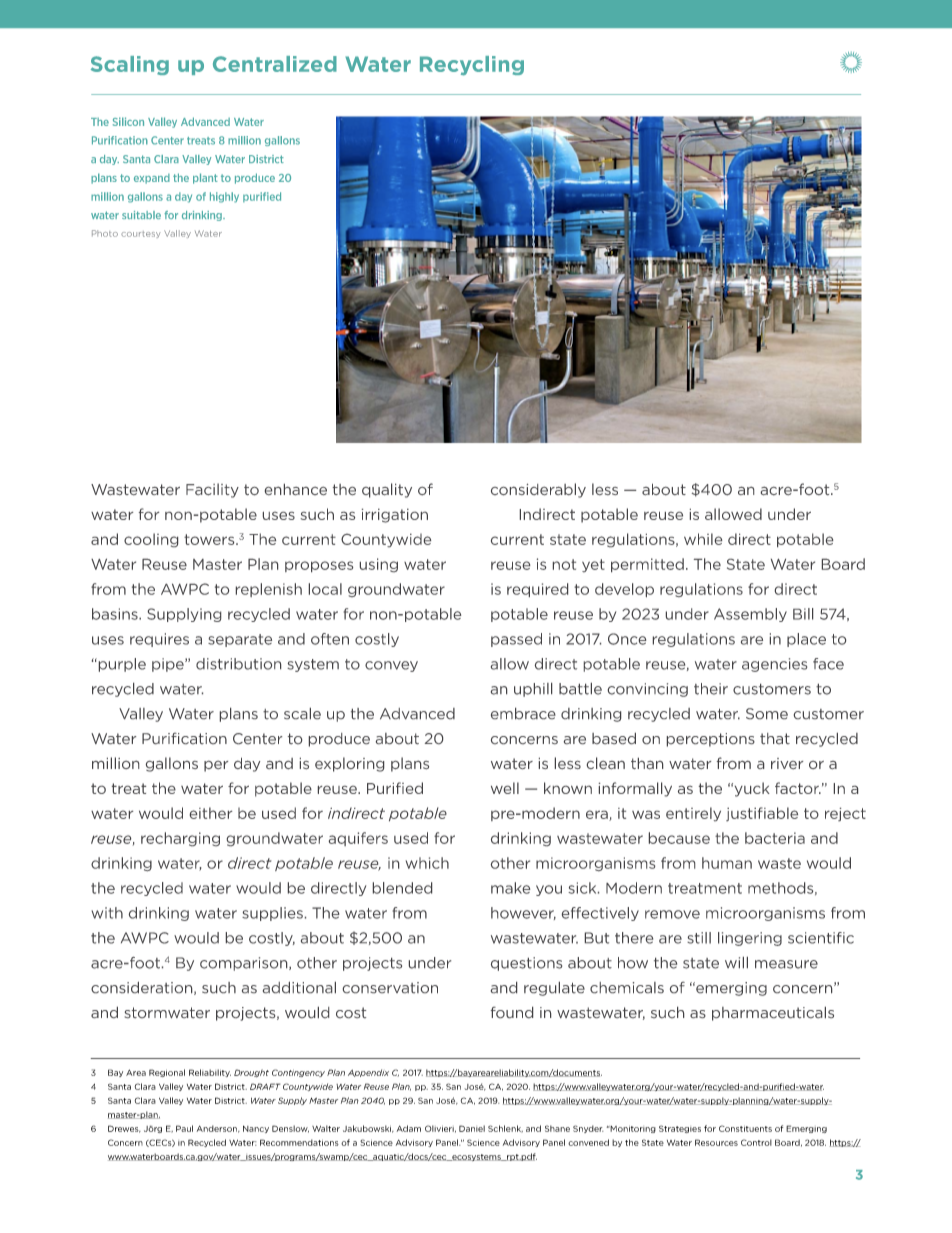 Image resolution: width=952 pixels, height=1233 pixels. What do you see at coordinates (537, 590) in the screenshot?
I see `required` at bounding box center [537, 590].
